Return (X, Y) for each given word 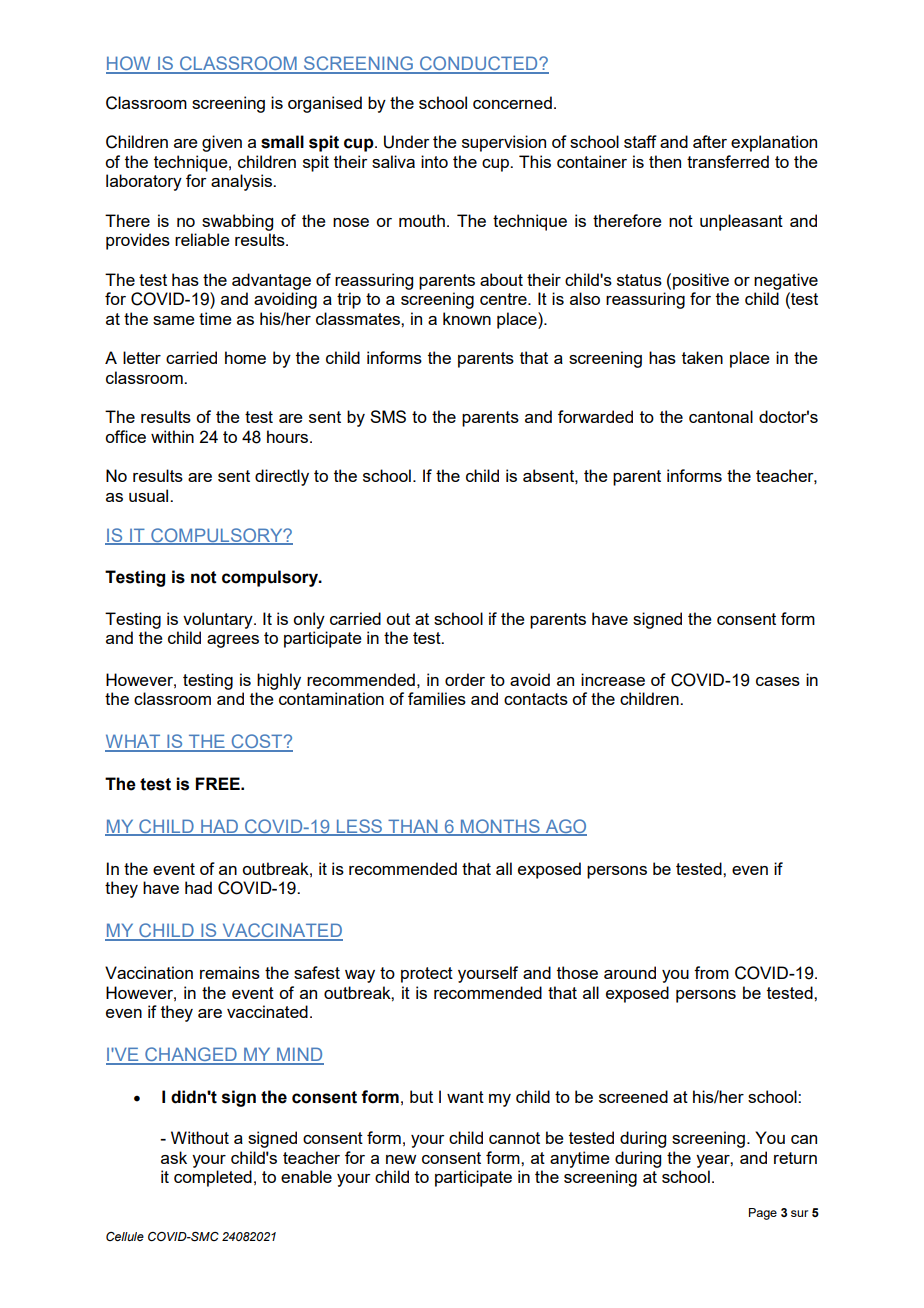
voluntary (219, 620)
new (401, 1159)
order (465, 679)
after (710, 141)
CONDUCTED (479, 64)
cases (778, 681)
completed (213, 1178)
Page (763, 1214)
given (222, 143)
